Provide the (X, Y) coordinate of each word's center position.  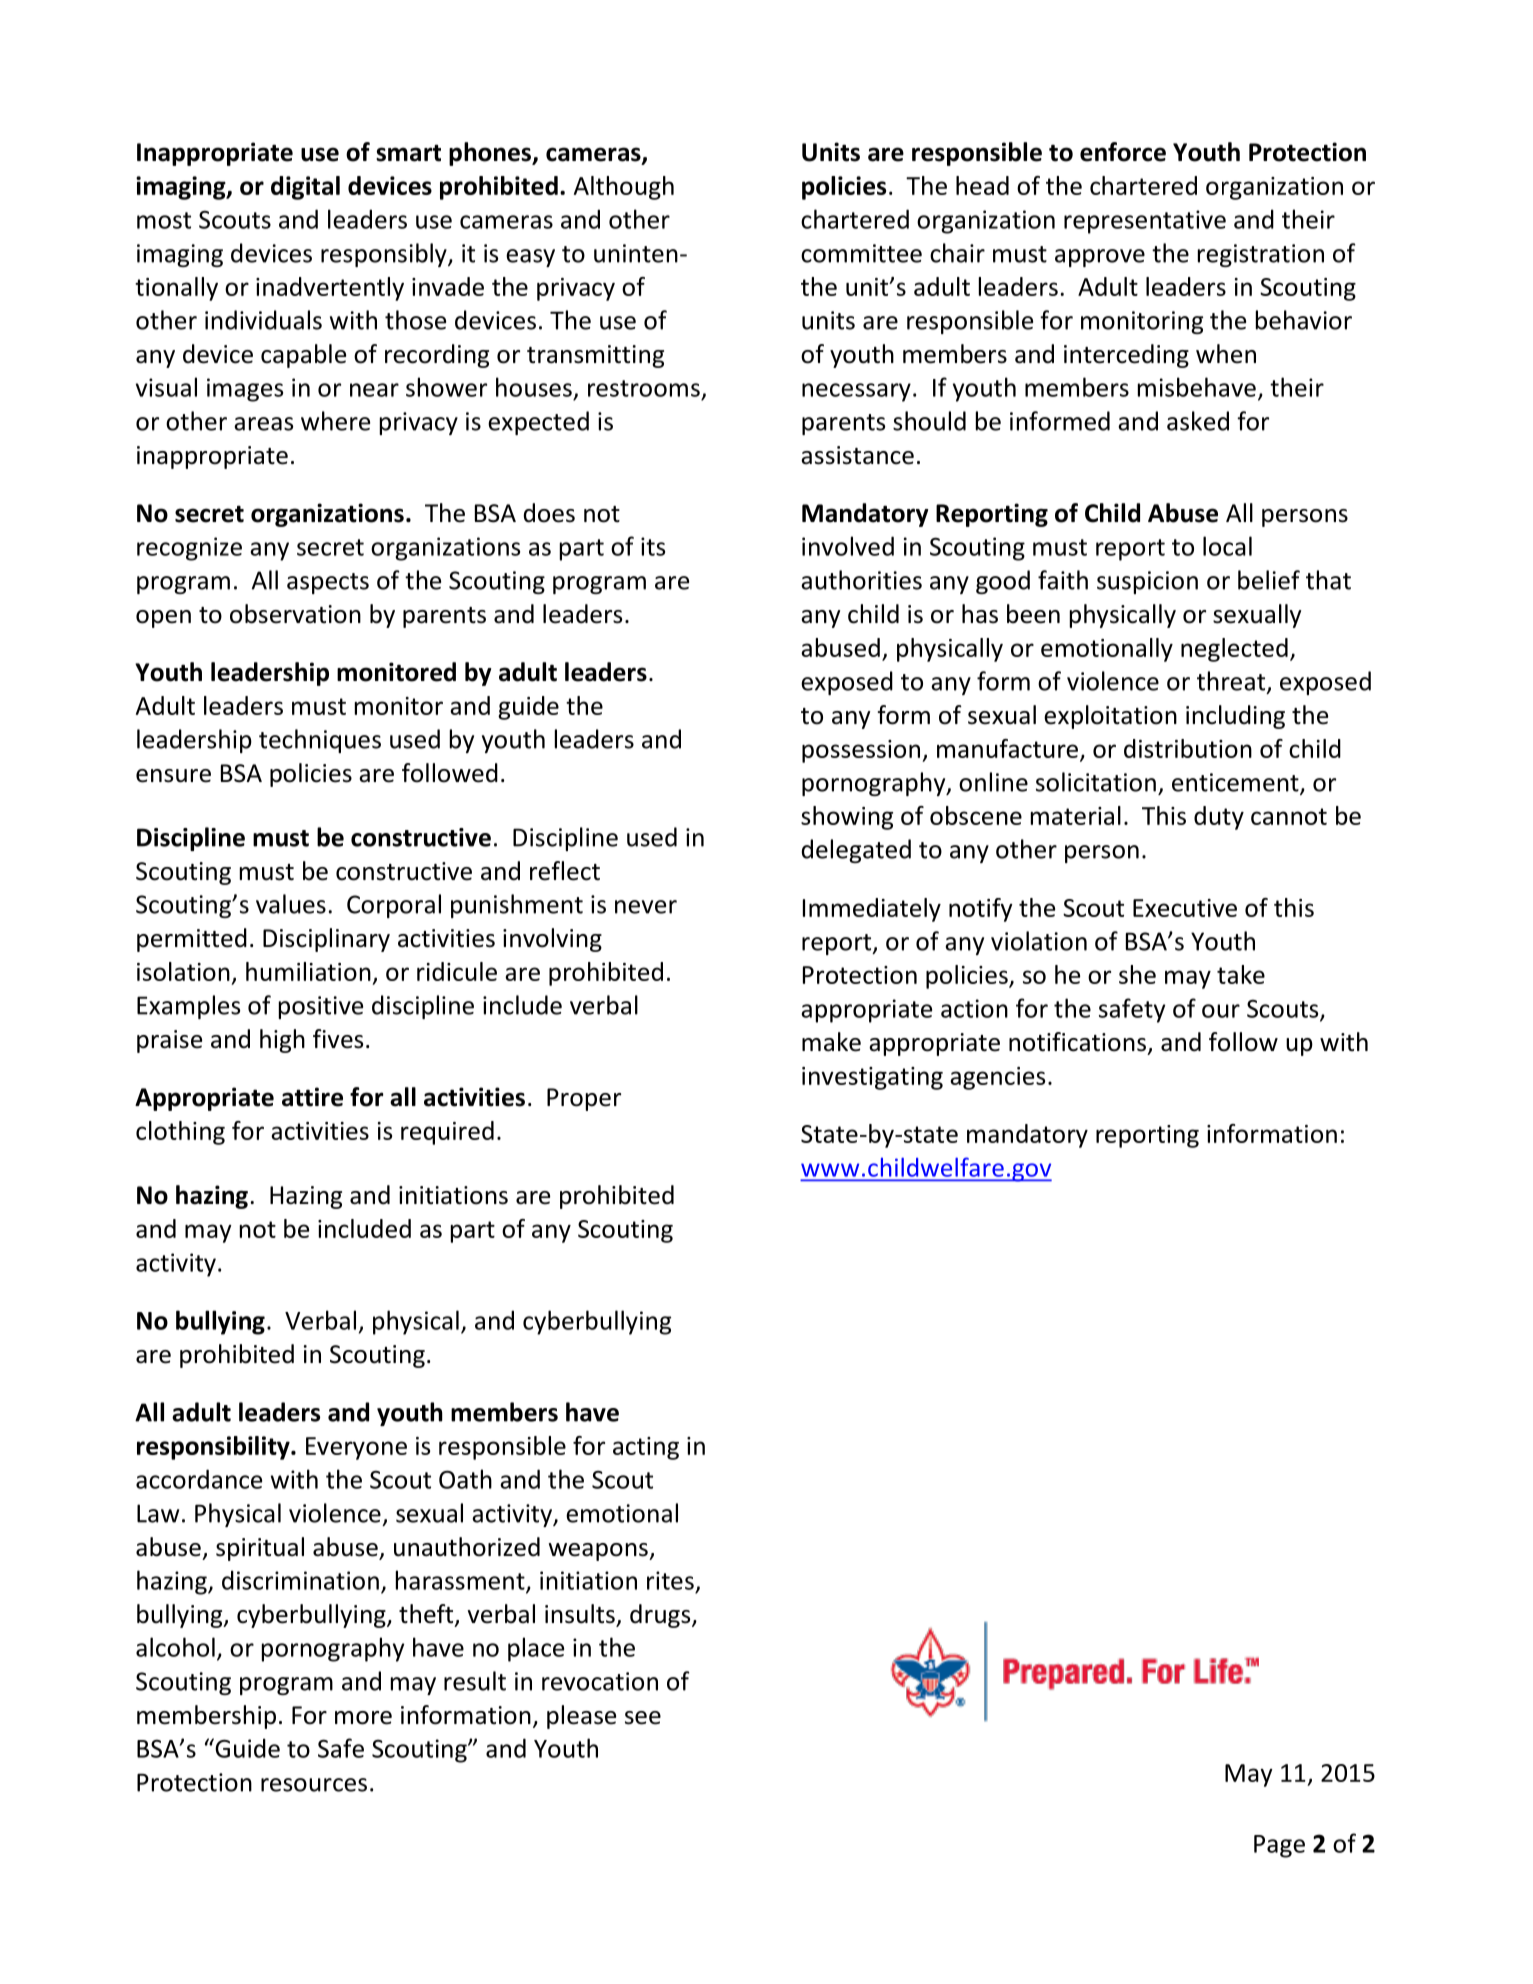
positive (321, 1007)
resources (314, 1785)
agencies (997, 1078)
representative (1145, 222)
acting (646, 1448)
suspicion (1147, 582)
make (831, 1042)
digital (305, 188)
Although (624, 188)
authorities (861, 580)
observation (295, 614)
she (1137, 974)
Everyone (356, 1448)
